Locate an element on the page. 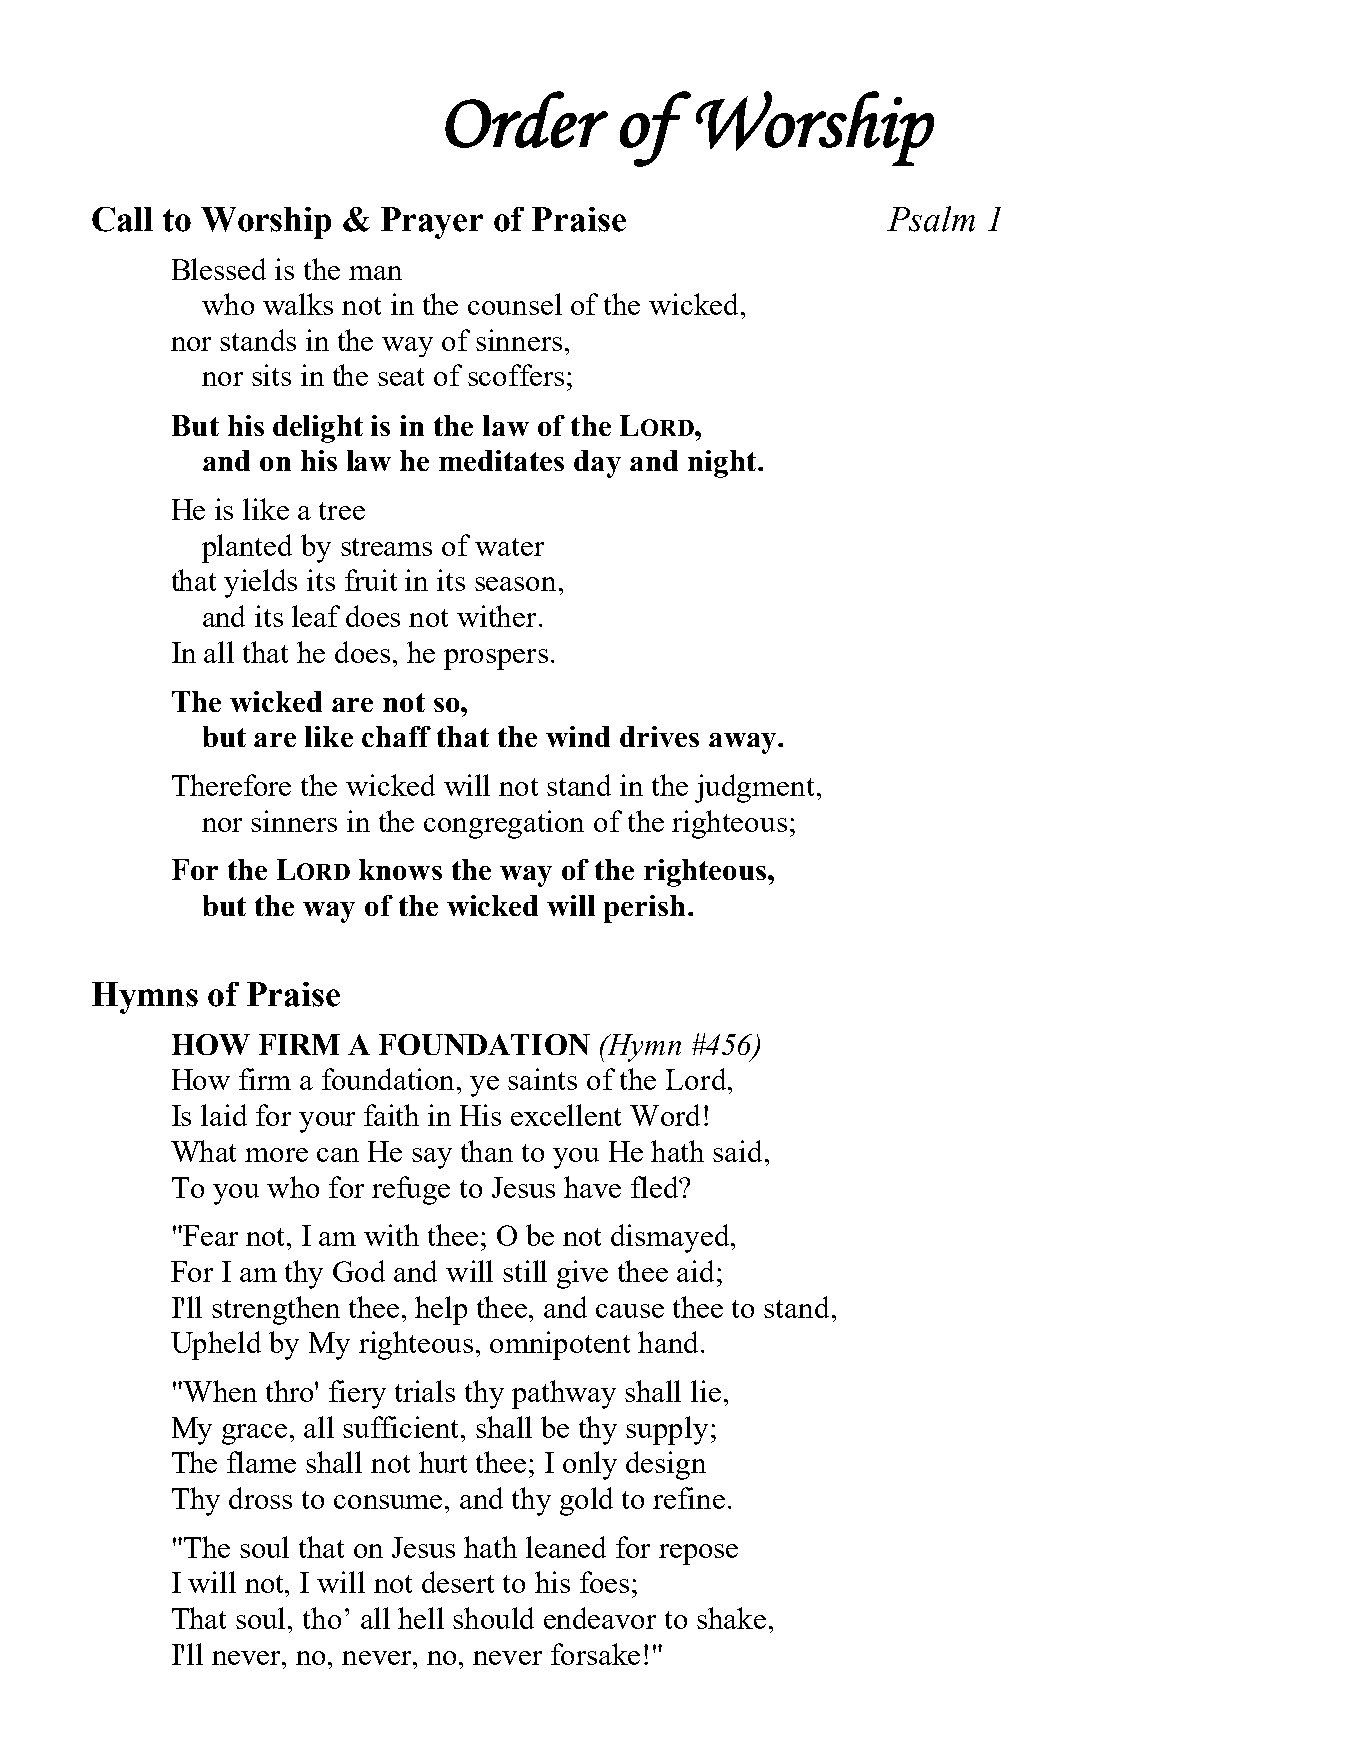 This image has height=1753, width=1355. should is located at coordinates (493, 1618).
